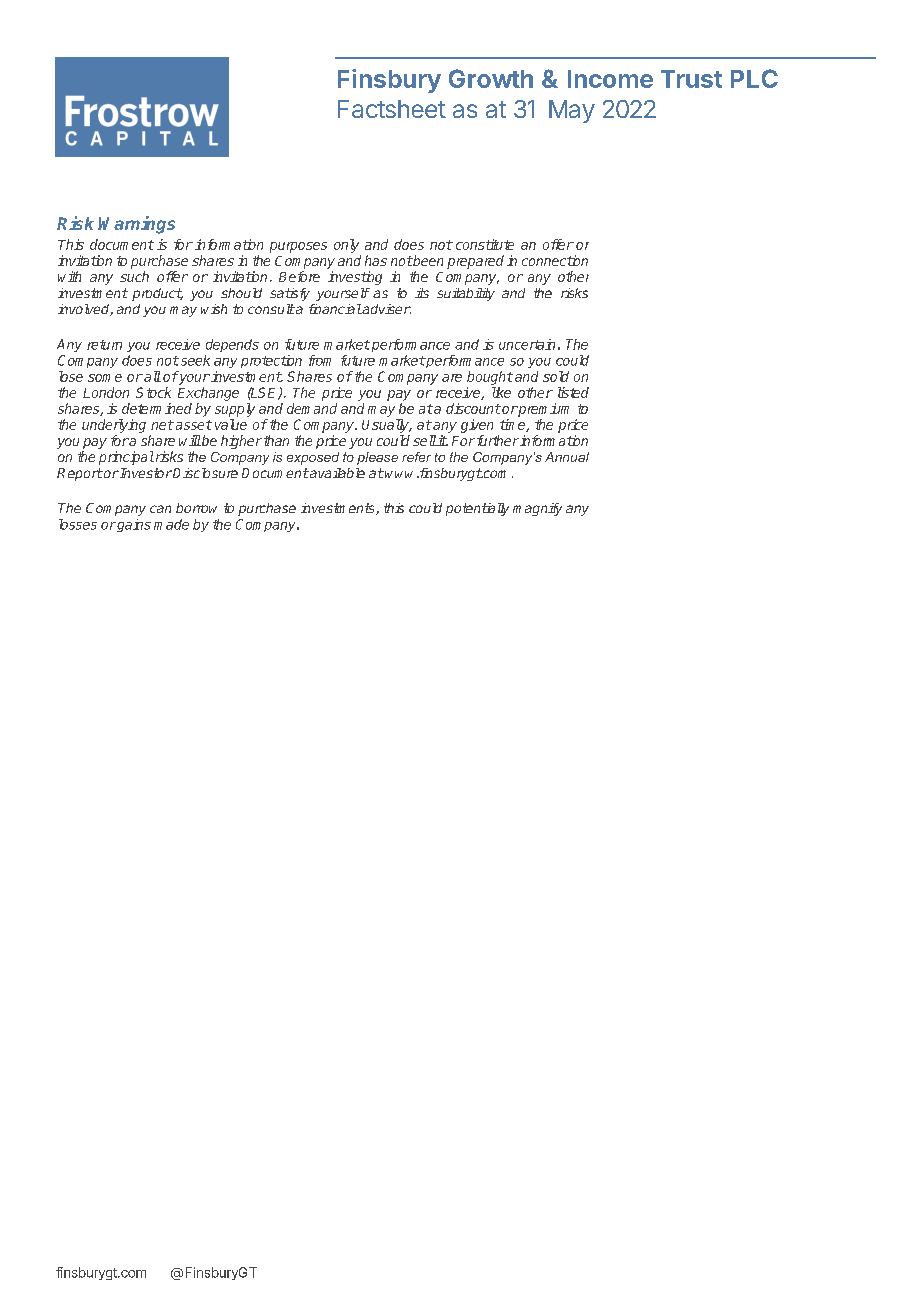 The image size is (924, 1308). Describe the element at coordinates (157, 408) in the screenshot. I see `determined` at that location.
